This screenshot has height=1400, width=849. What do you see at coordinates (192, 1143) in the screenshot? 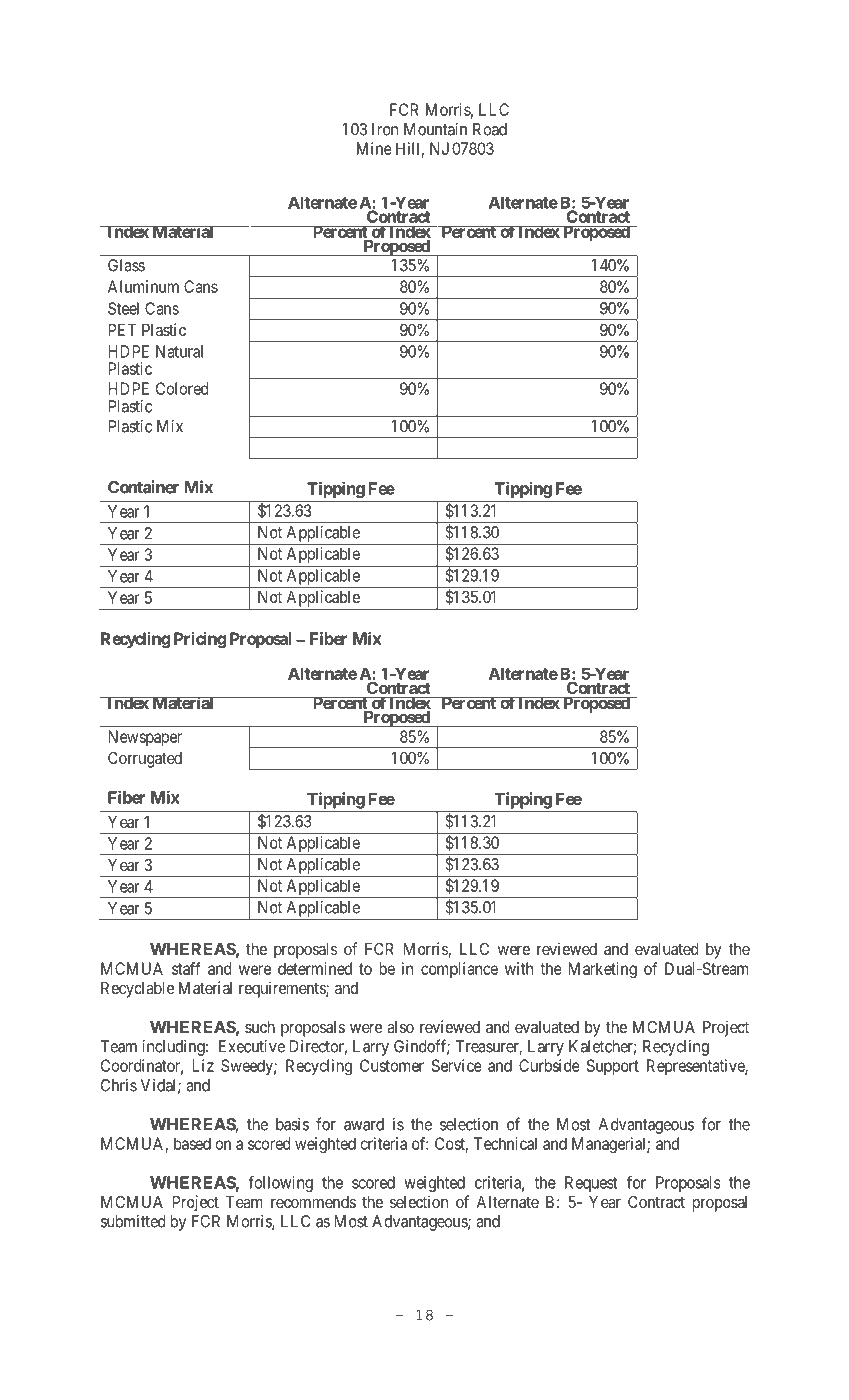
I see `based` at bounding box center [192, 1143].
